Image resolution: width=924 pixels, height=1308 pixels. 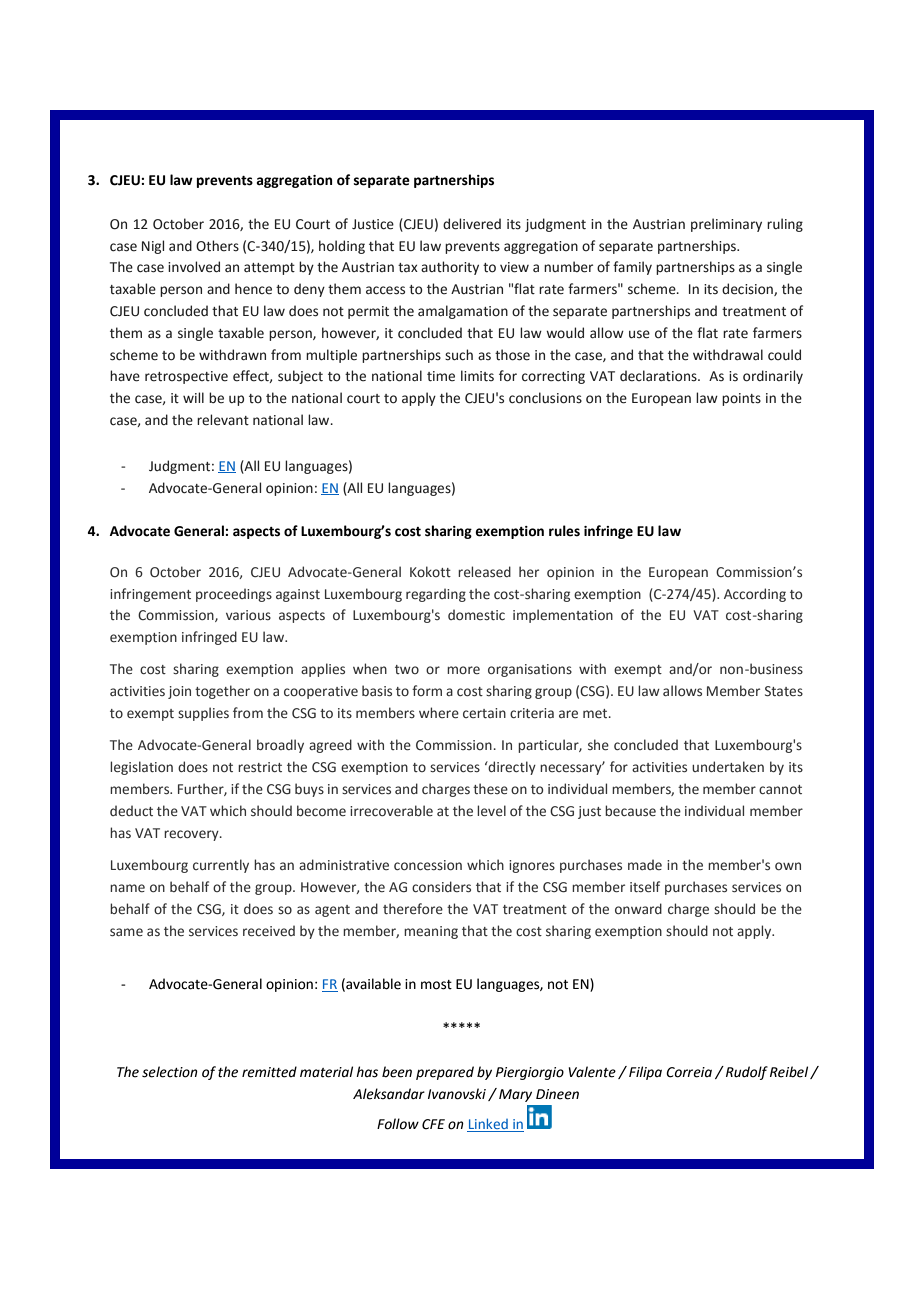 I want to click on selection, so click(x=170, y=1072).
